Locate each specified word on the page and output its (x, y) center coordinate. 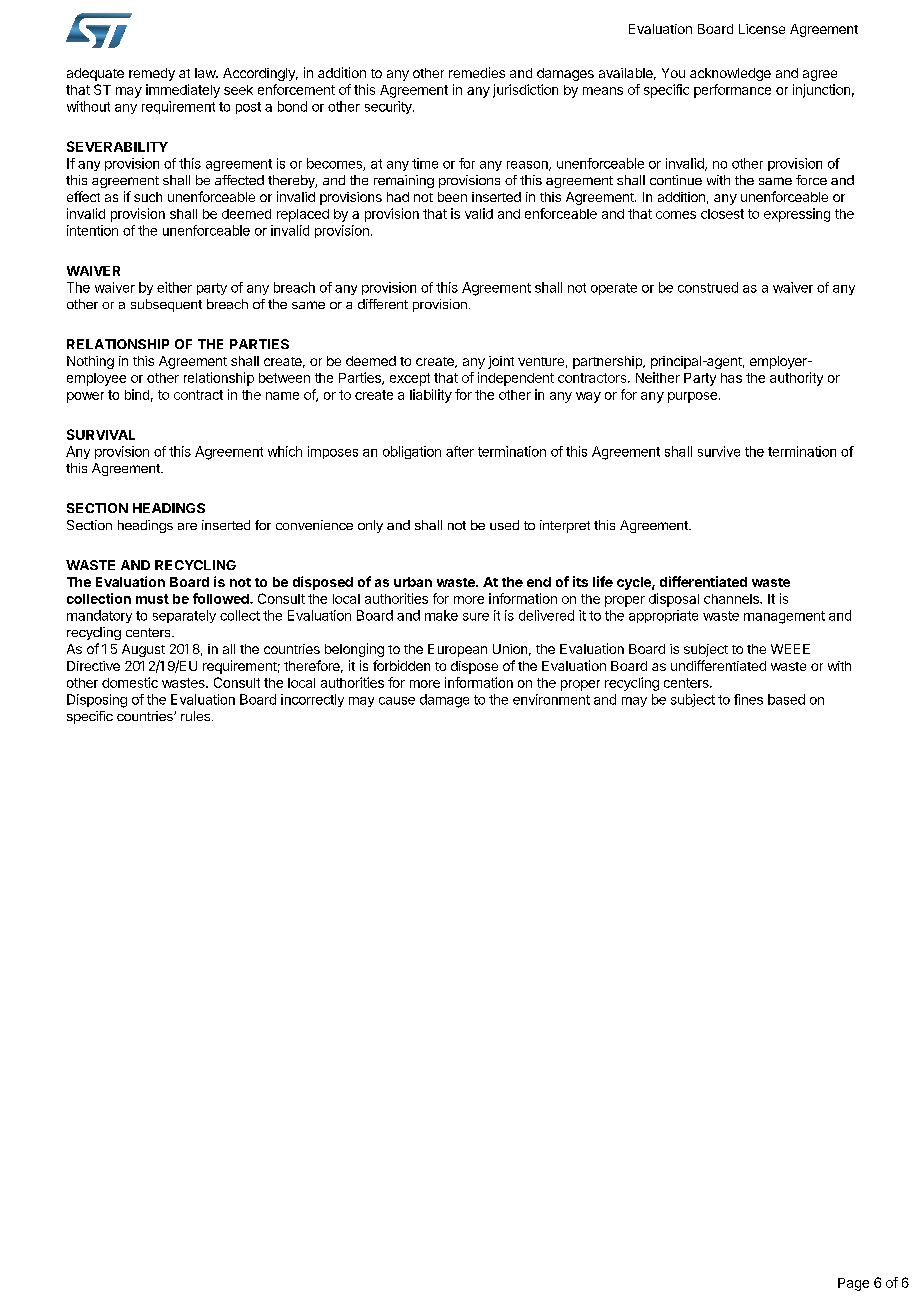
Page (853, 1284)
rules (195, 716)
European (457, 650)
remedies (477, 72)
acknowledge (730, 74)
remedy (152, 74)
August (143, 650)
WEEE (790, 649)
